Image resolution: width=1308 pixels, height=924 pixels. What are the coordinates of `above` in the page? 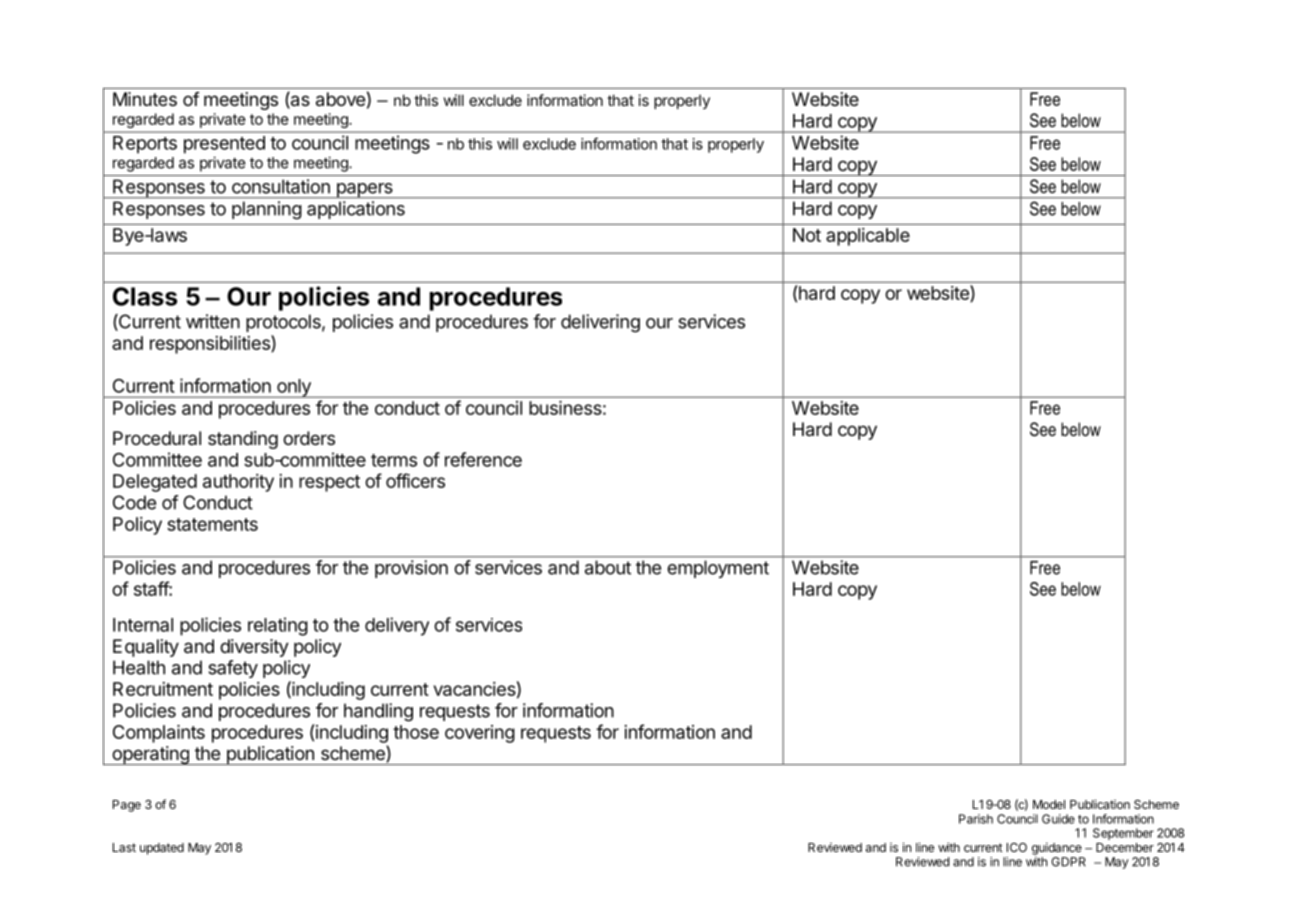 It's located at (340, 99).
